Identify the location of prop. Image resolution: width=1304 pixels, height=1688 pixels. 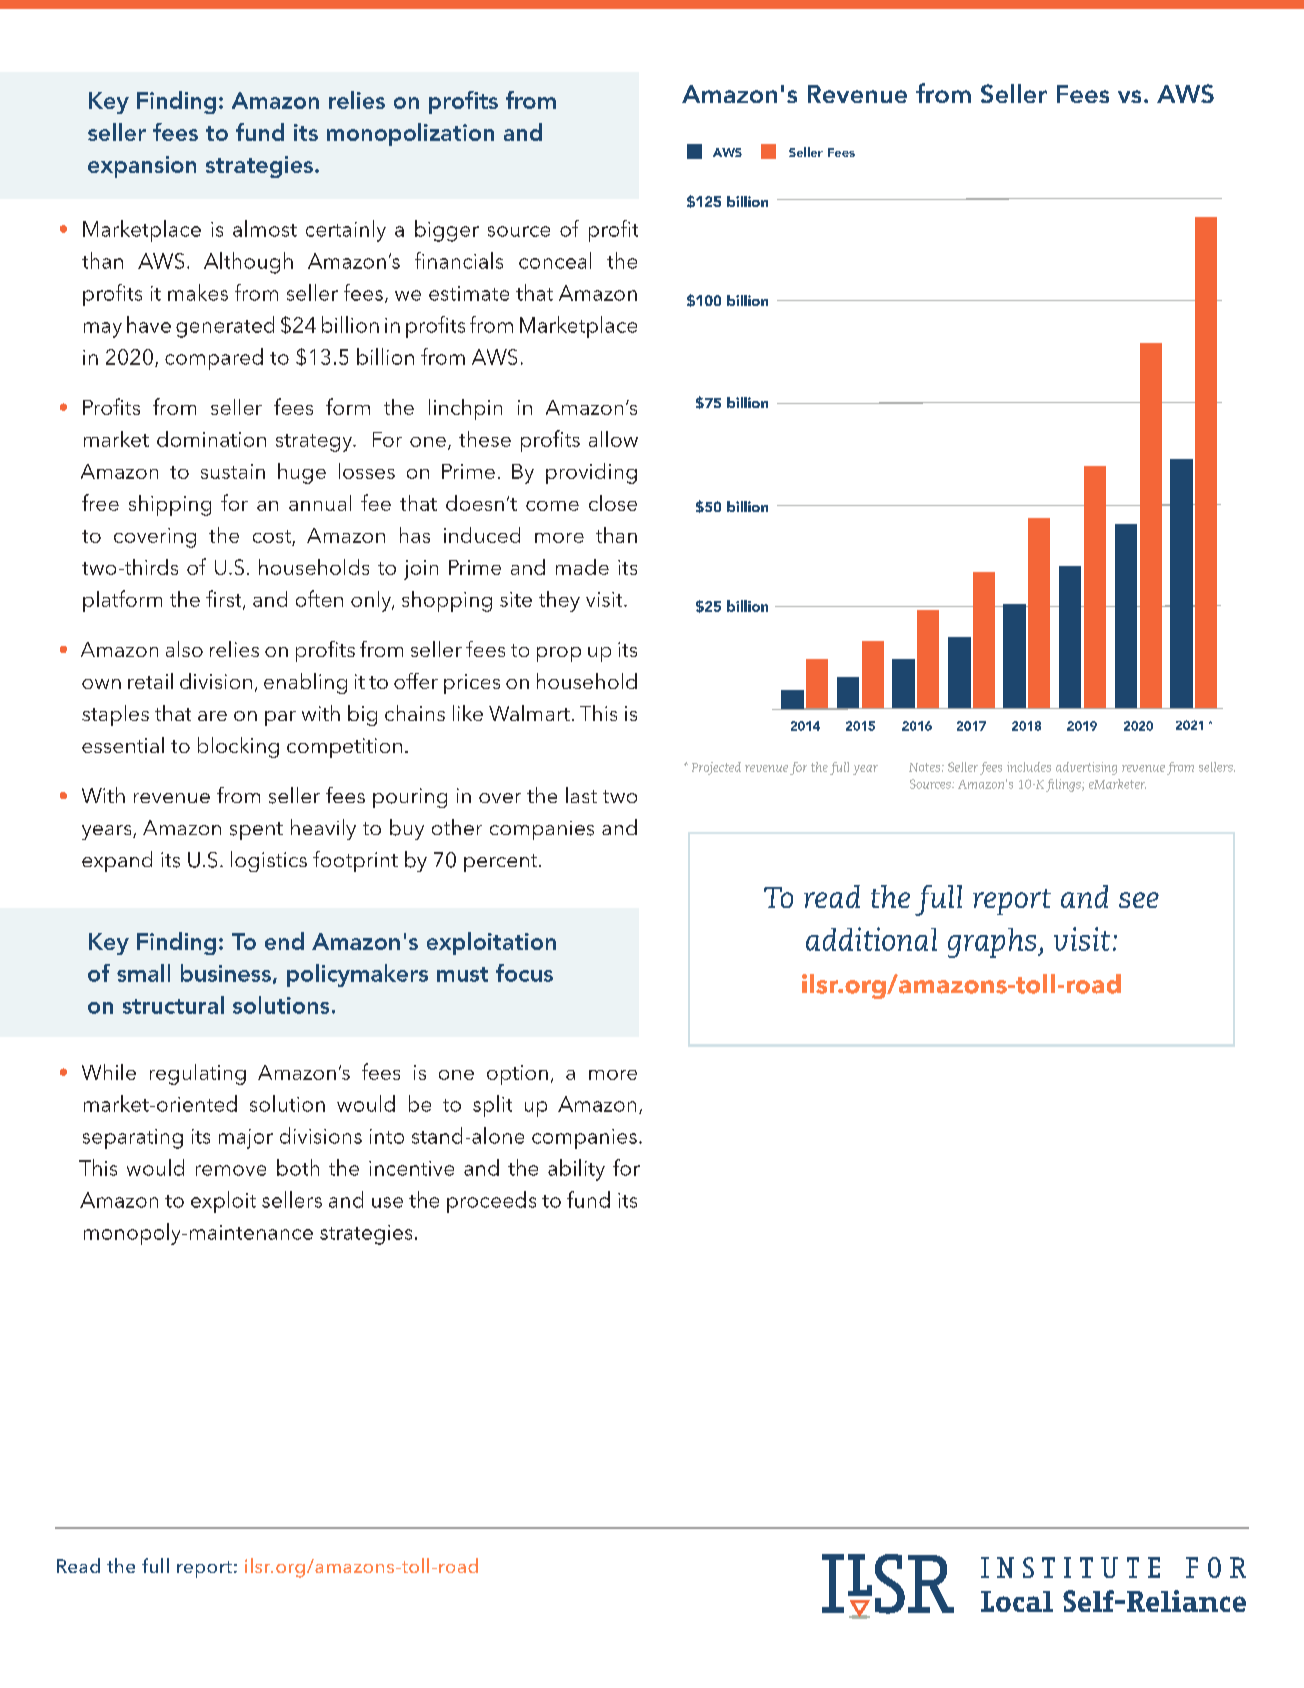
(559, 654).
